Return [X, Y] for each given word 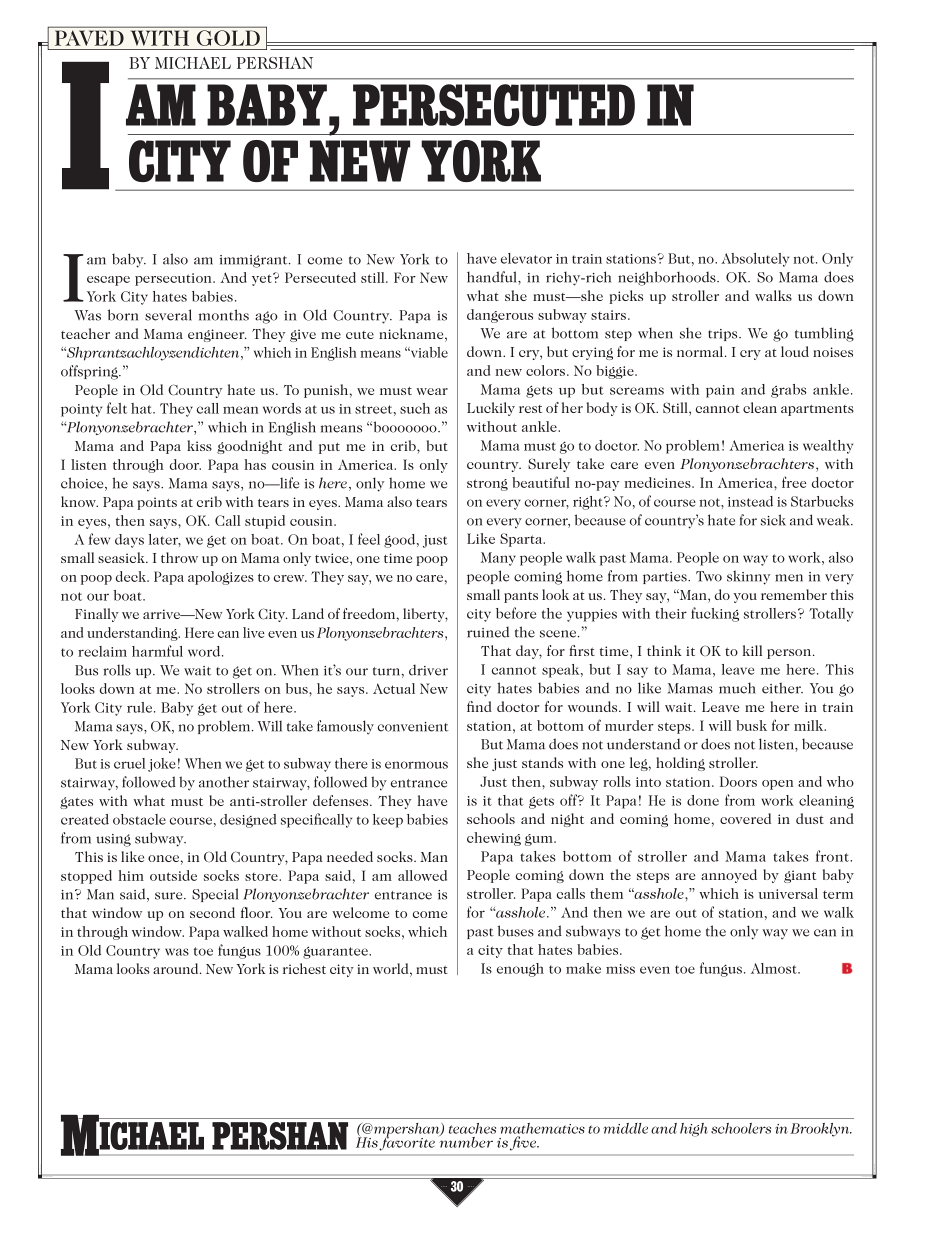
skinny [748, 577]
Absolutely [755, 260]
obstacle [139, 819]
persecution [174, 279]
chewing [494, 839]
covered [745, 818]
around [177, 968]
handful [493, 277]
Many [498, 559]
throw [179, 557]
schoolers [741, 1128]
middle [625, 1128]
